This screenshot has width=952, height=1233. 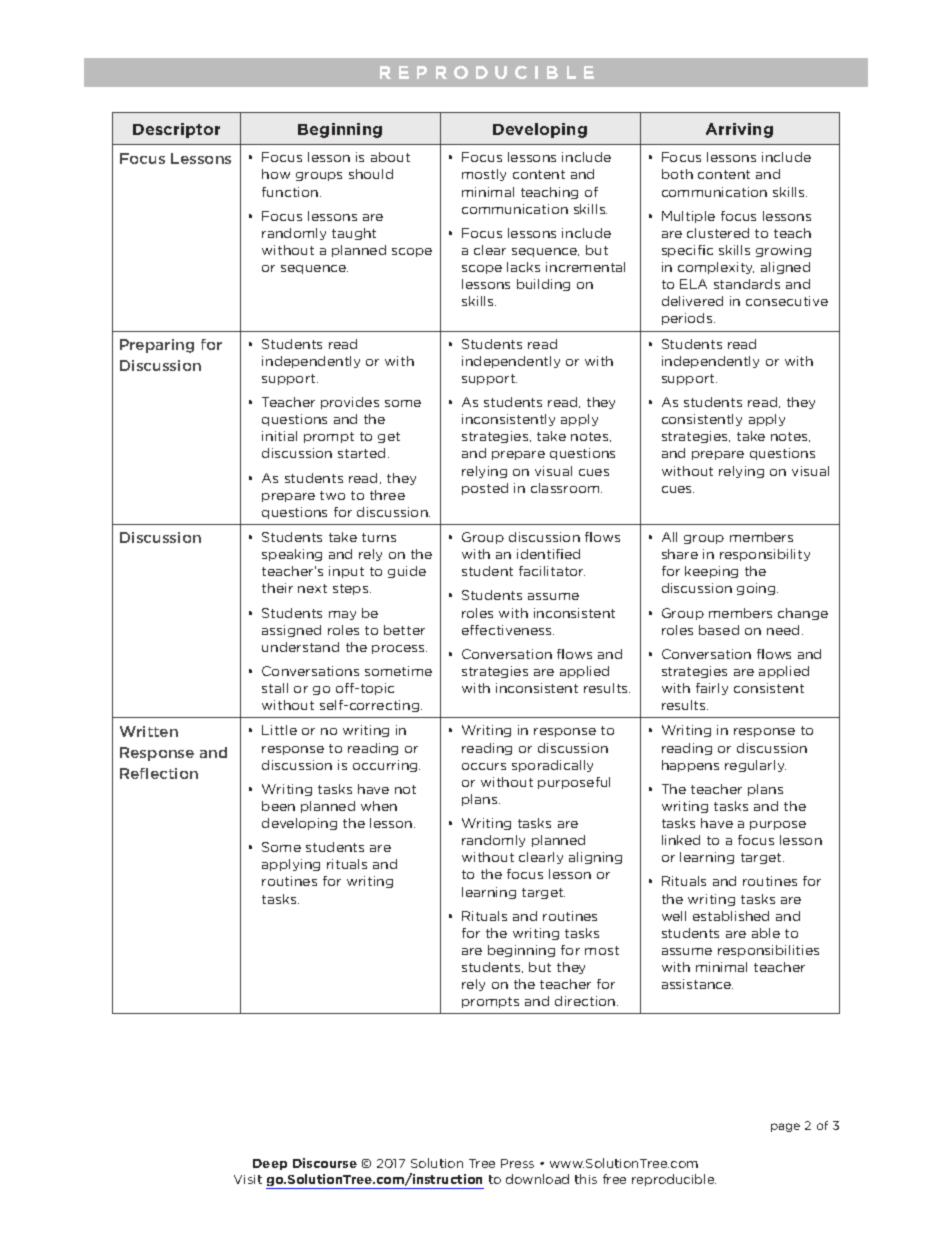 I want to click on been, so click(x=278, y=806).
